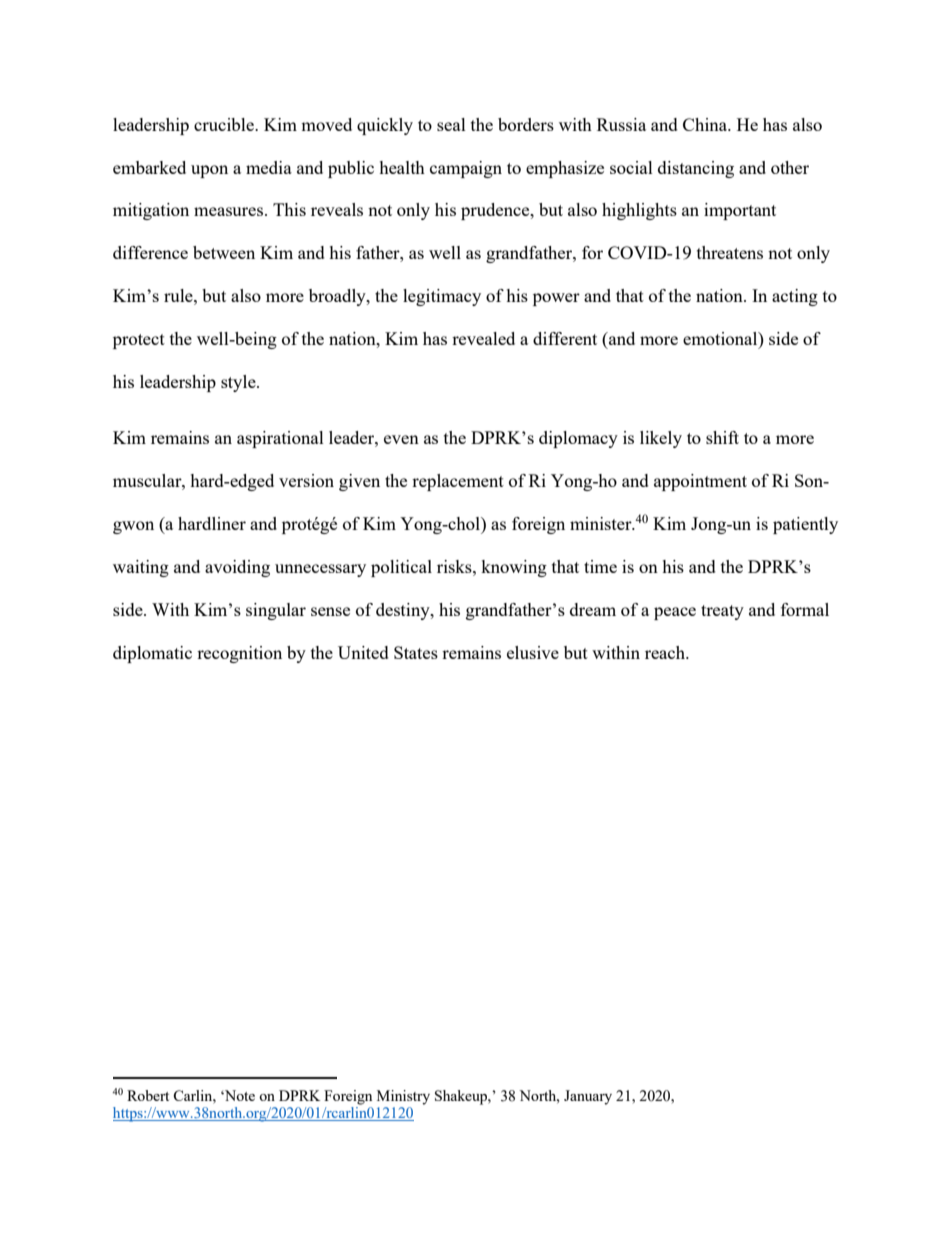  I want to click on January, so click(588, 1097).
